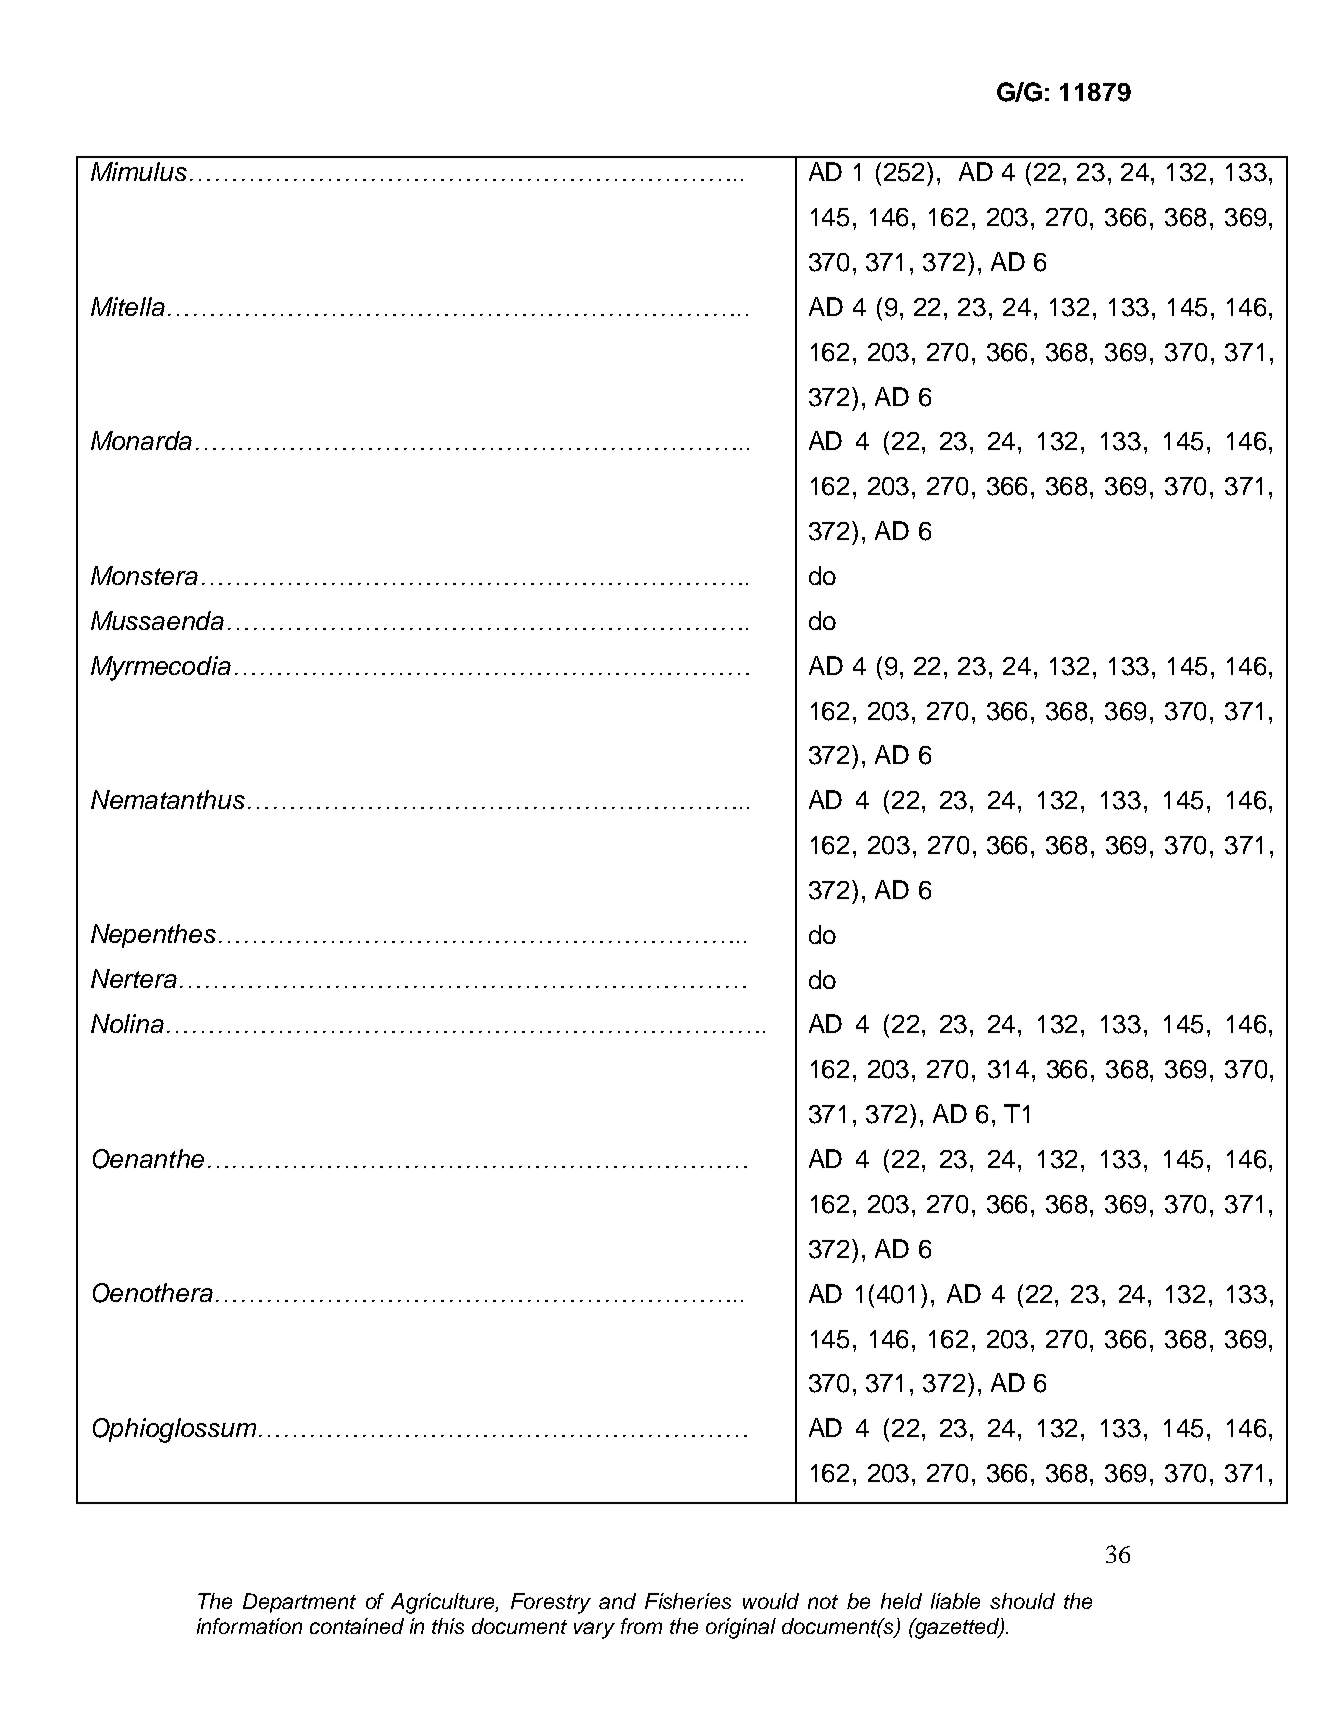 Image resolution: width=1326 pixels, height=1716 pixels. Describe the element at coordinates (153, 936) in the screenshot. I see `Nepenthes` at that location.
